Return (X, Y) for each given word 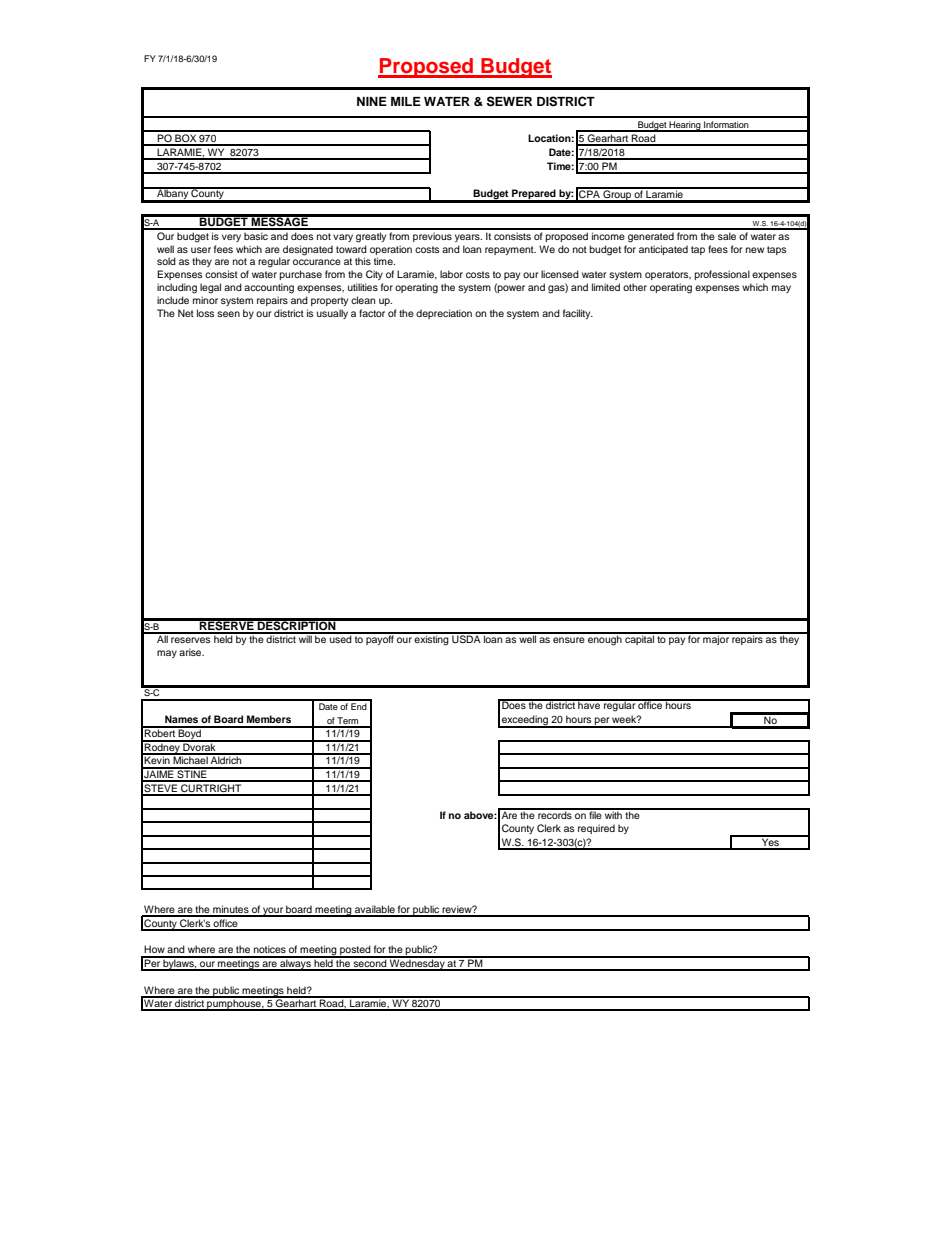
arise (191, 652)
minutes (231, 910)
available (375, 910)
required (596, 829)
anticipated (663, 250)
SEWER (509, 101)
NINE (372, 101)
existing (432, 639)
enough (605, 639)
